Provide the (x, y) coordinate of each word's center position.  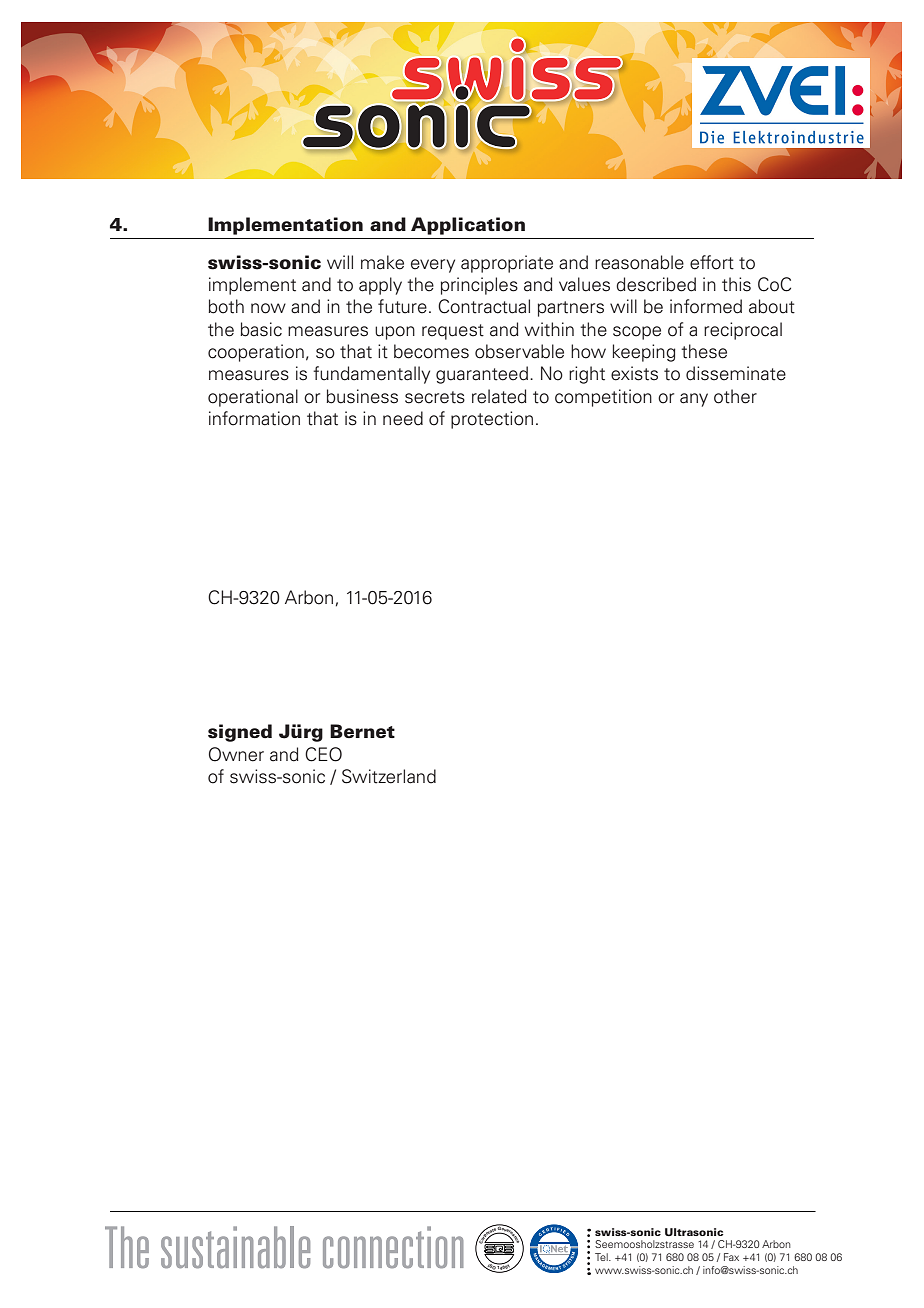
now (268, 308)
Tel (602, 1257)
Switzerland (389, 776)
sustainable (235, 1247)
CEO (323, 754)
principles (479, 286)
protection (492, 420)
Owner (236, 754)
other (735, 396)
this (736, 284)
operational (253, 398)
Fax (731, 1257)
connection (393, 1247)
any (694, 400)
